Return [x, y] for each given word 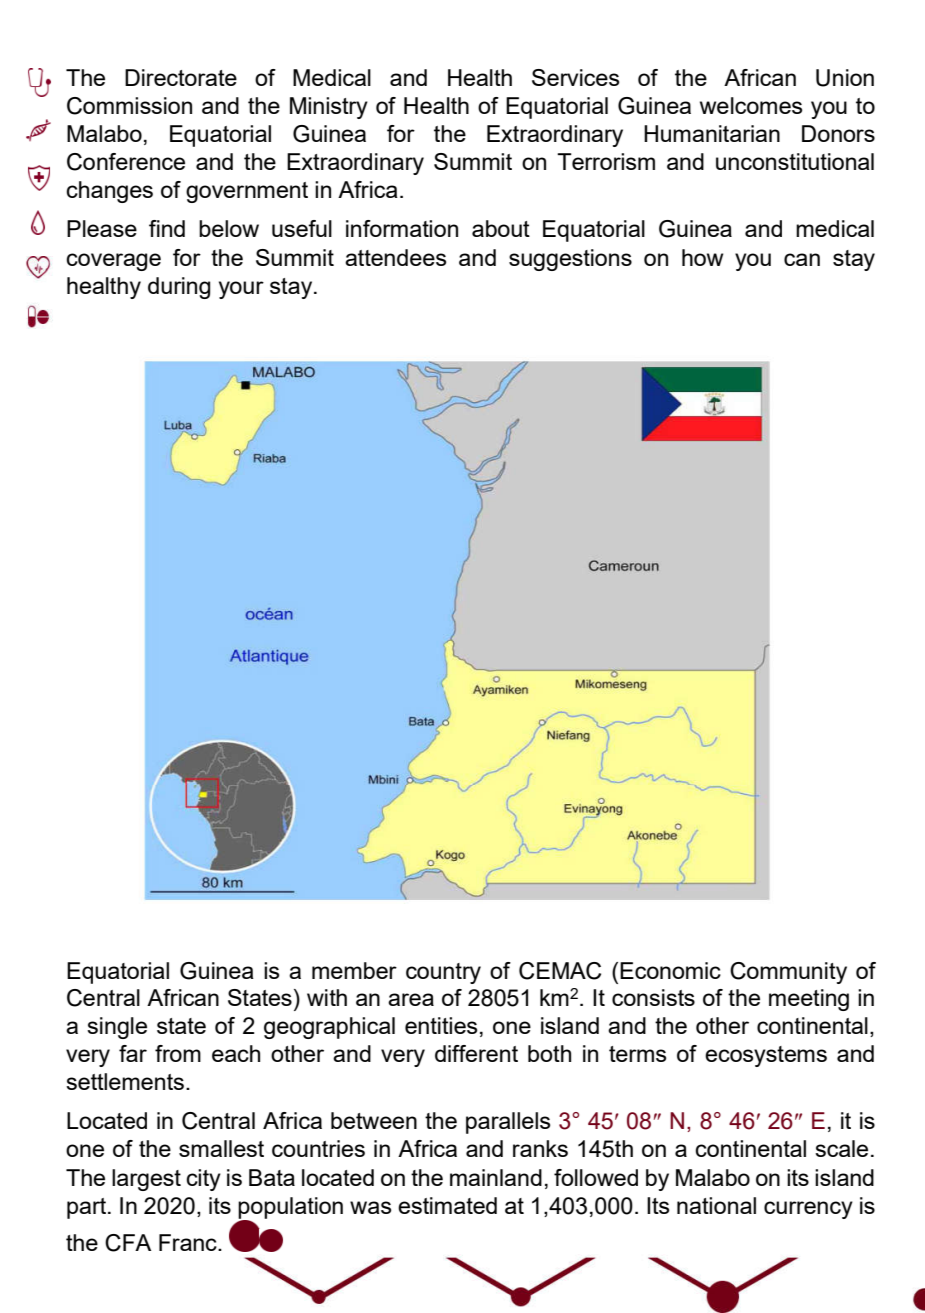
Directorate [181, 77]
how [702, 257]
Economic [670, 970]
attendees [395, 257]
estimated [447, 1205]
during [179, 288]
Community [788, 973]
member [354, 970]
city [203, 1180]
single [117, 1028]
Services [575, 77]
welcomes [751, 105]
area [411, 999]
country [443, 973]
